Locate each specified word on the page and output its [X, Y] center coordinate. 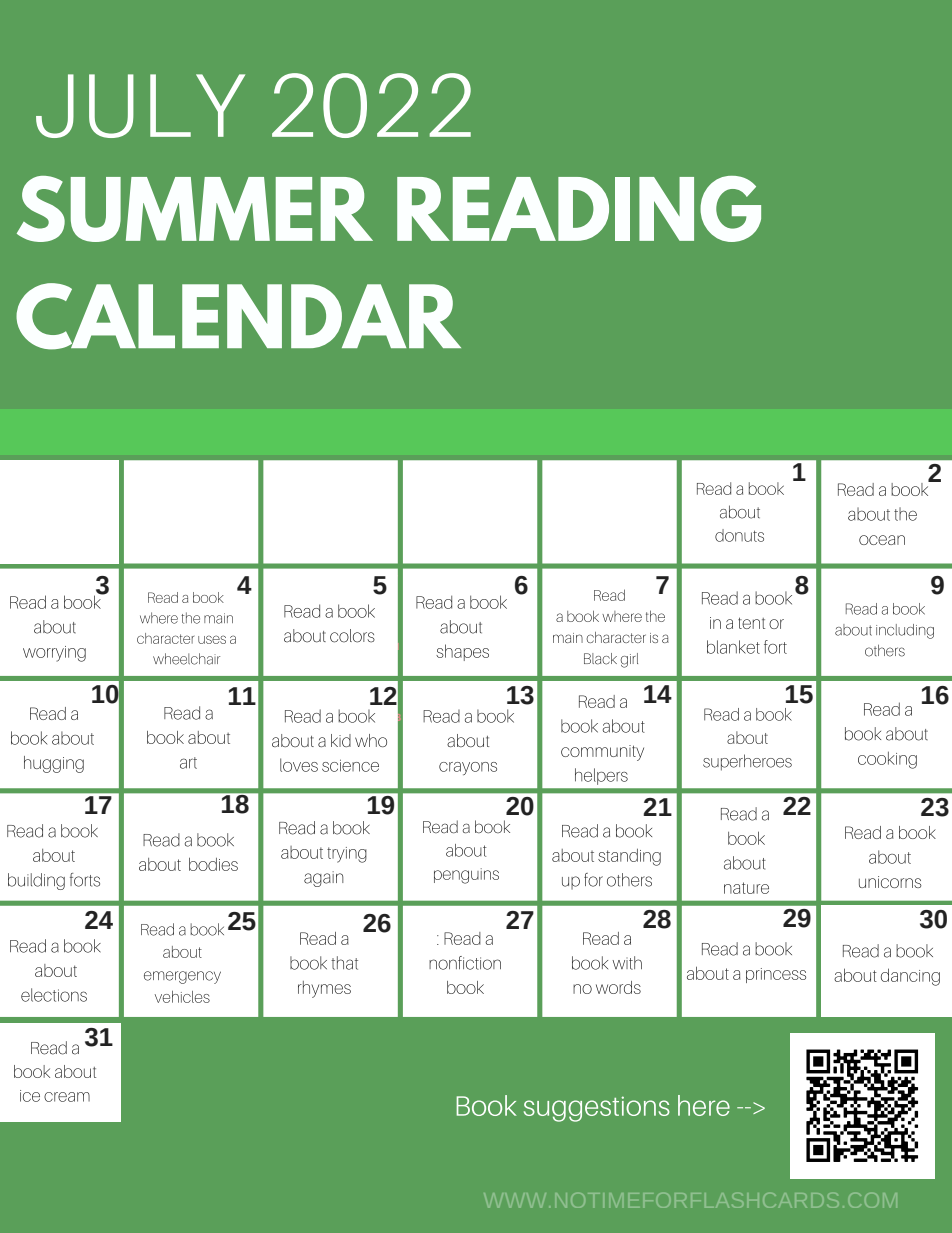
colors [352, 636]
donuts [739, 535]
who [371, 740]
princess [776, 975]
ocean [882, 540]
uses [212, 639]
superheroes [747, 762]
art [188, 763]
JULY [140, 106]
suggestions [597, 1109]
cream [67, 1097]
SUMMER [195, 209]
